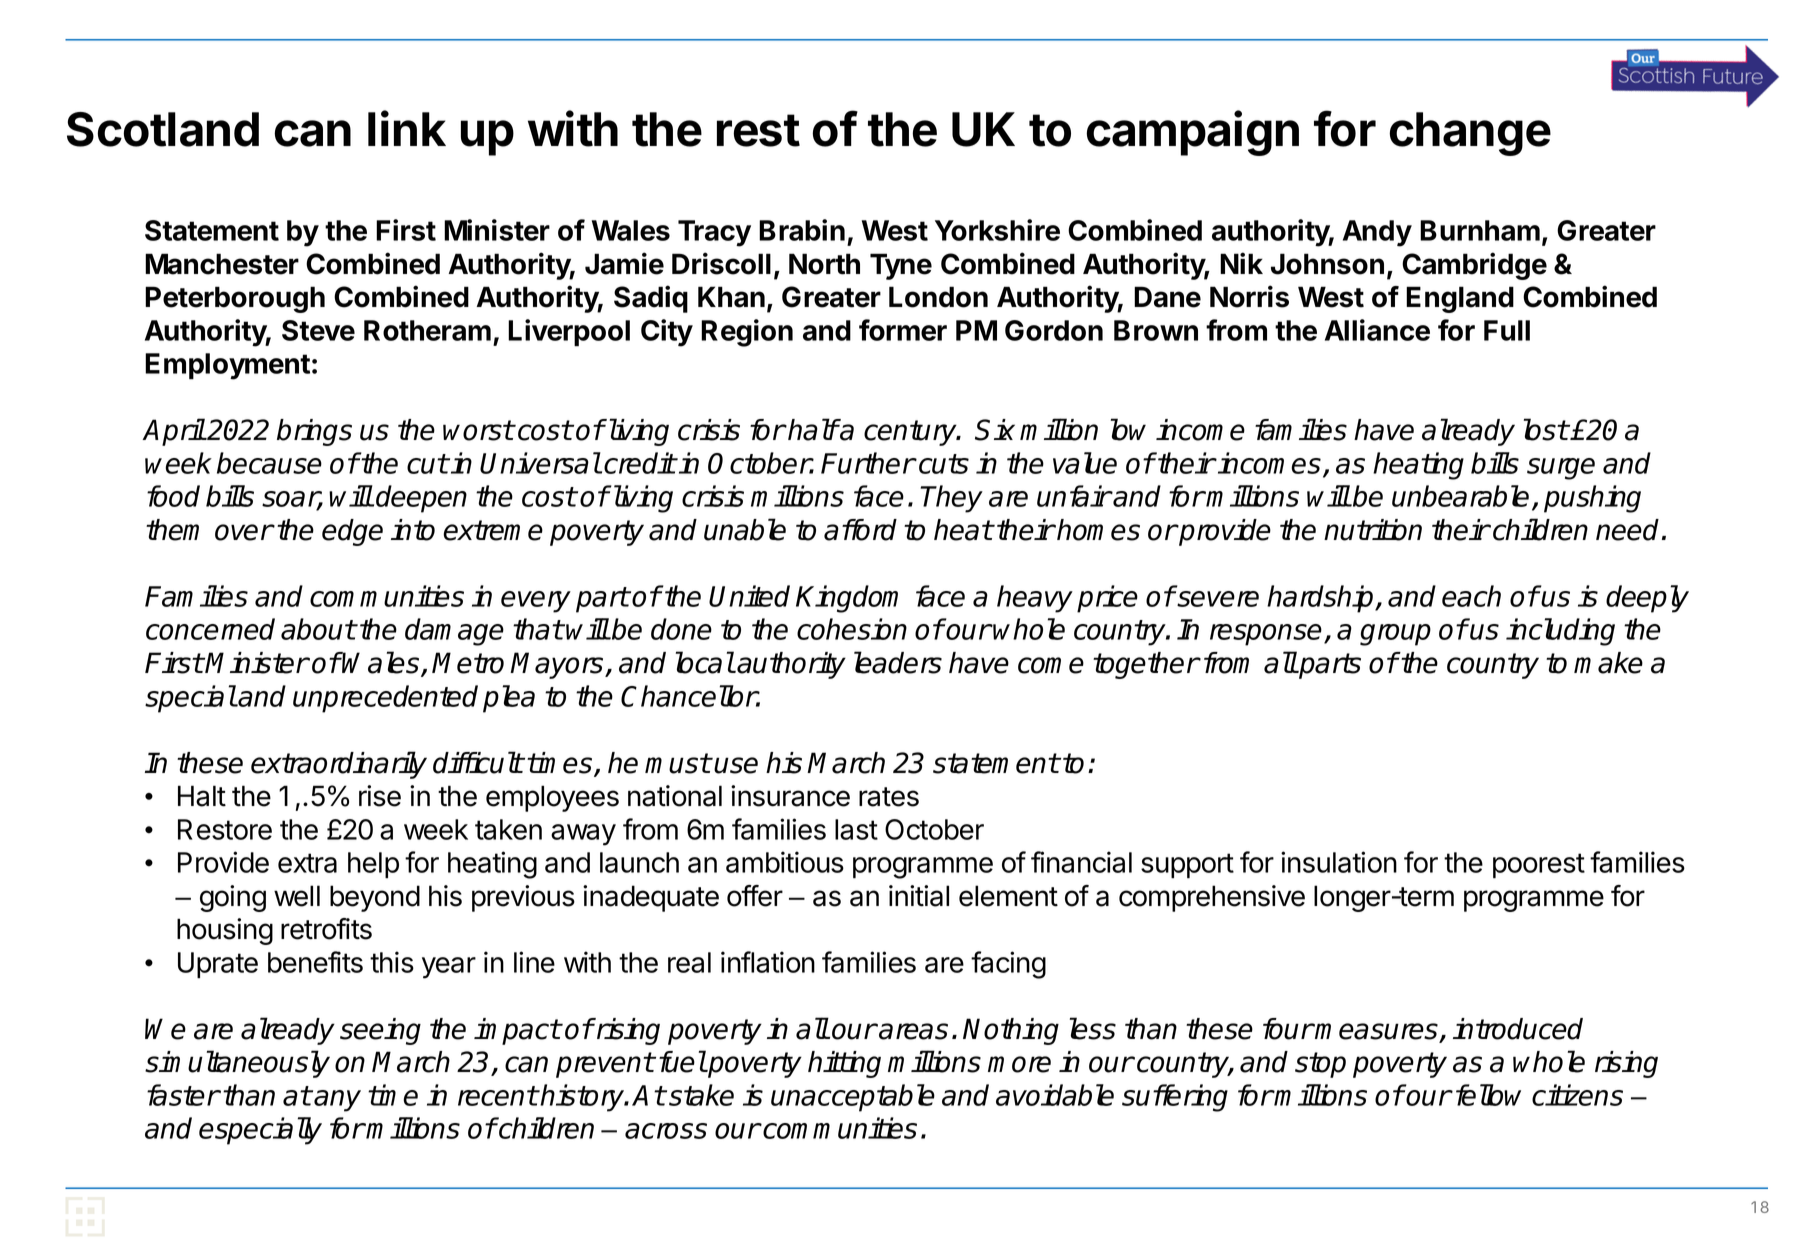  What do you see at coordinates (318, 629) in the screenshot?
I see `about` at bounding box center [318, 629].
